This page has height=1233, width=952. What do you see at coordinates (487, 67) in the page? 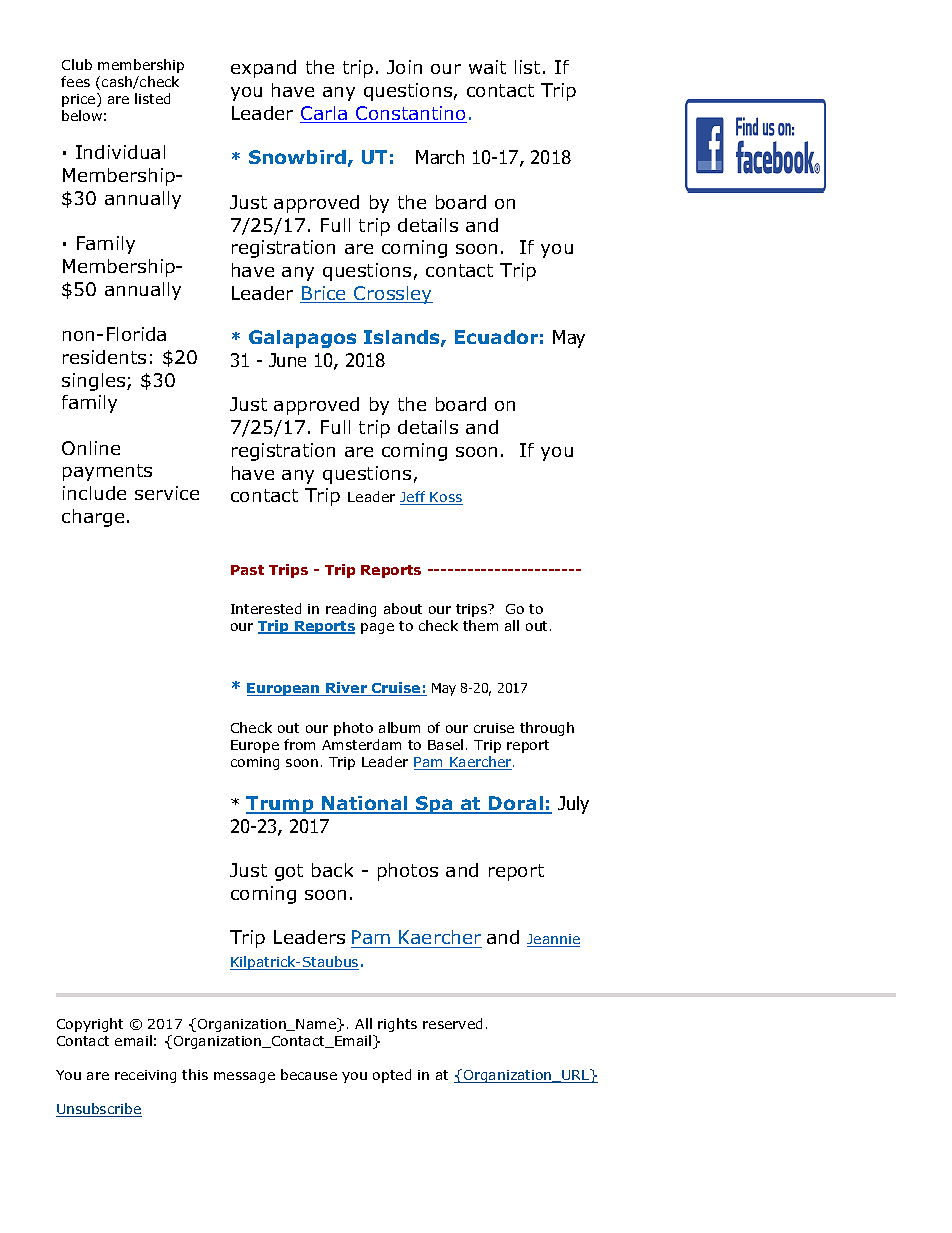
I see `wait` at bounding box center [487, 67].
